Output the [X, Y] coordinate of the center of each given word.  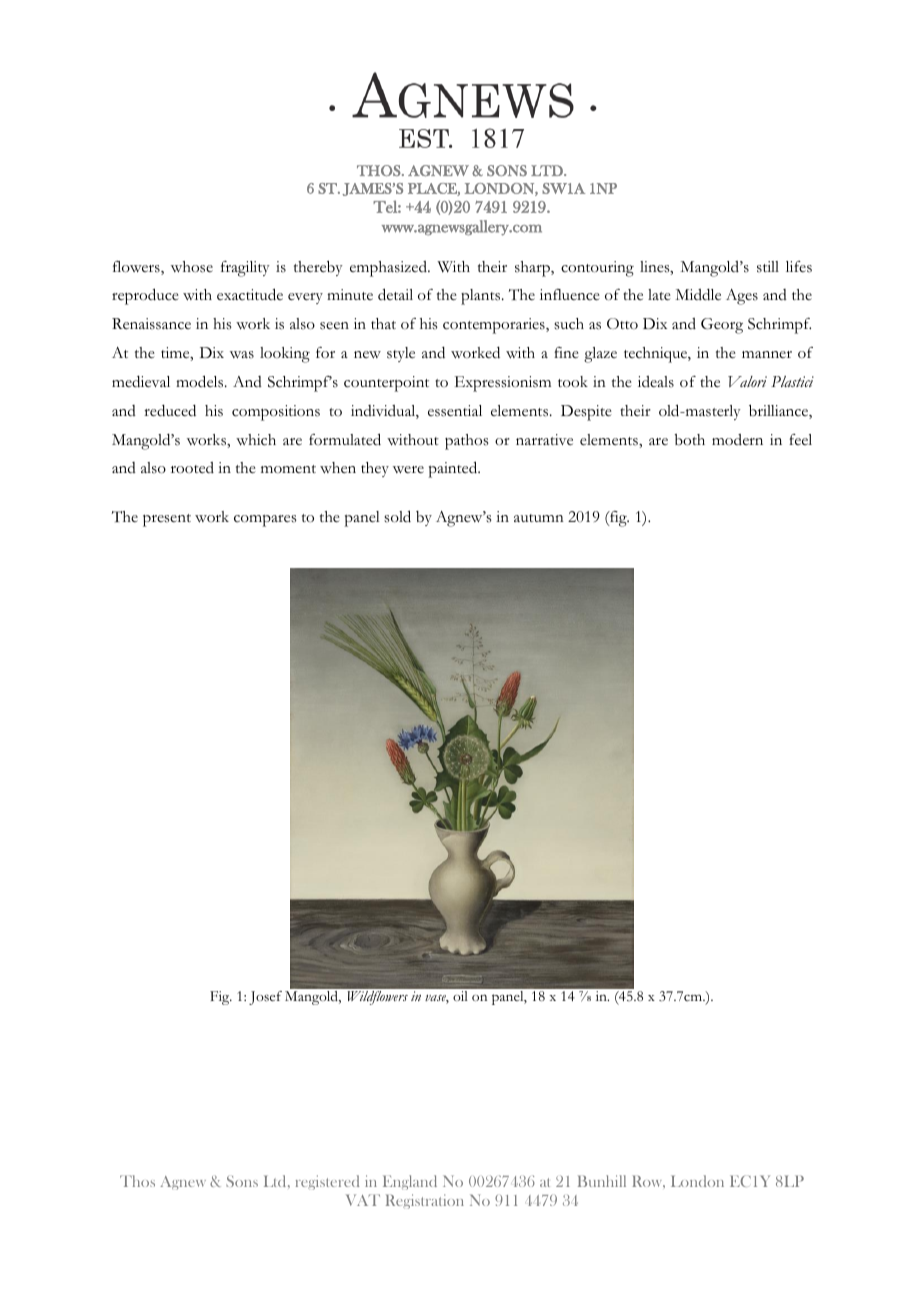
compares [265, 520]
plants [482, 297]
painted [454, 469]
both [690, 440]
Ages [742, 297]
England [410, 1182]
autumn [539, 518]
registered [328, 1182]
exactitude [250, 294]
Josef [265, 998]
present [167, 520]
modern [737, 439]
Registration [425, 1201]
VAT [363, 1200]
